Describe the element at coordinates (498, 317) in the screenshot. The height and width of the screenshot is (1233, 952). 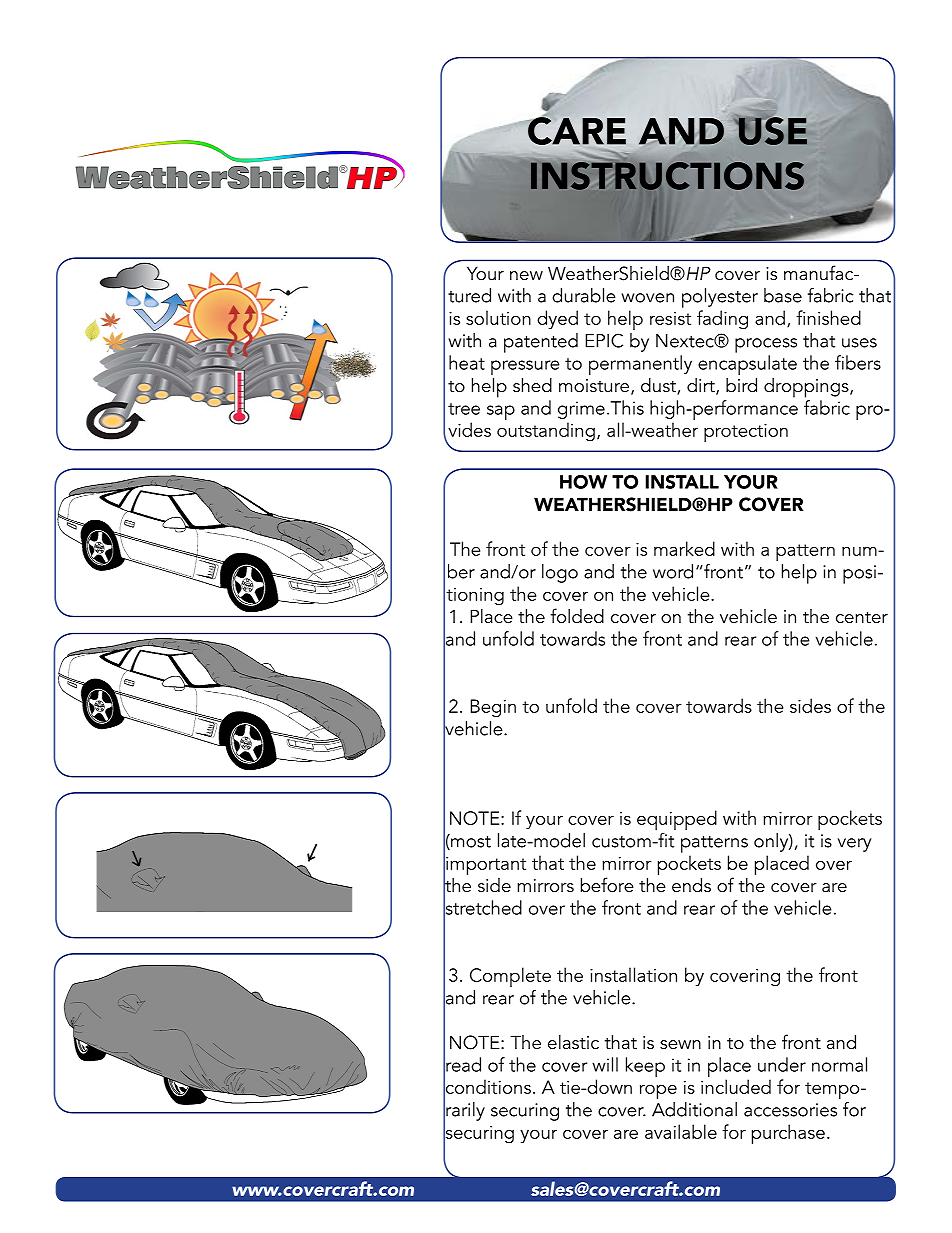
I see `solution` at that location.
